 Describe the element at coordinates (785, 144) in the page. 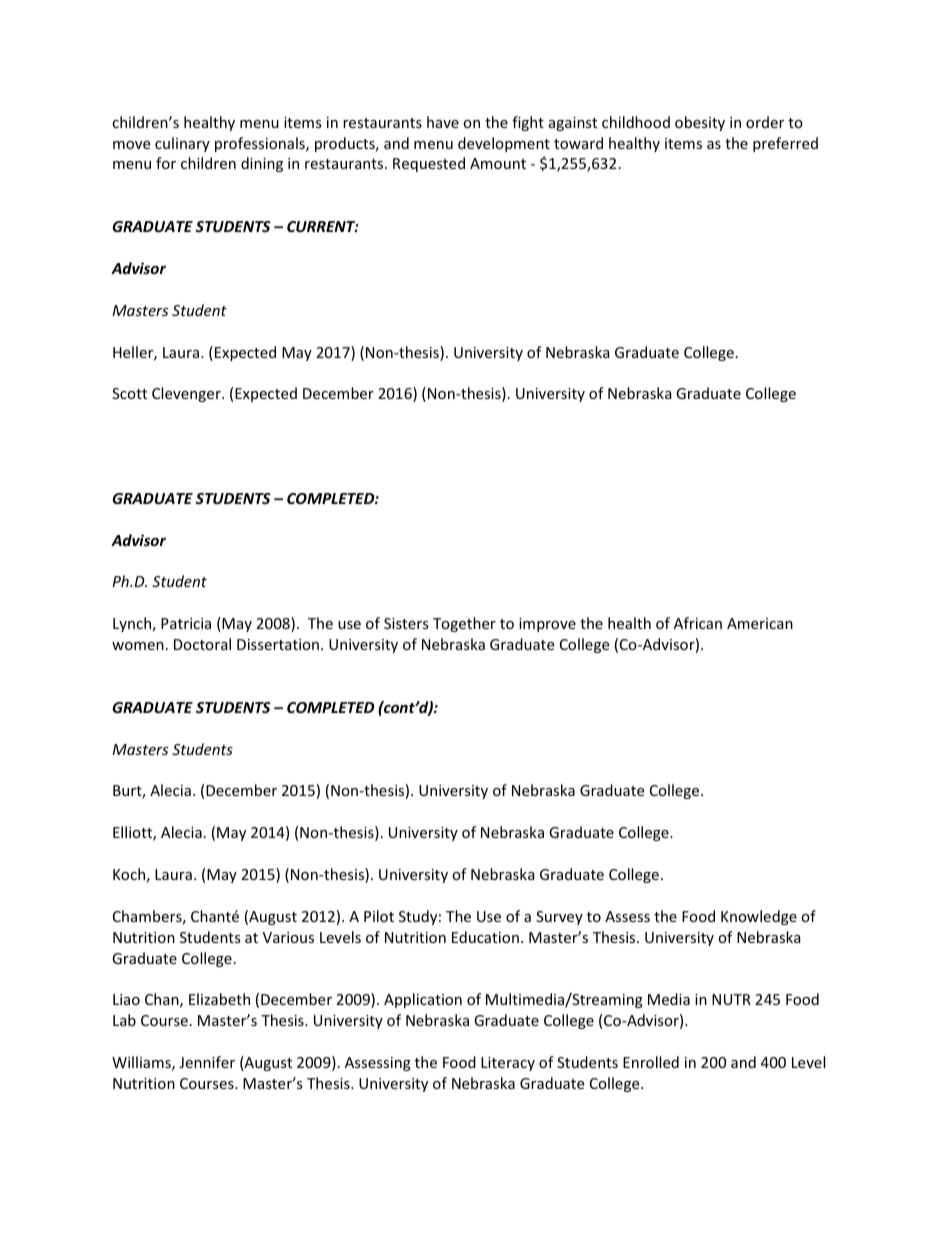

I see `preferred` at that location.
